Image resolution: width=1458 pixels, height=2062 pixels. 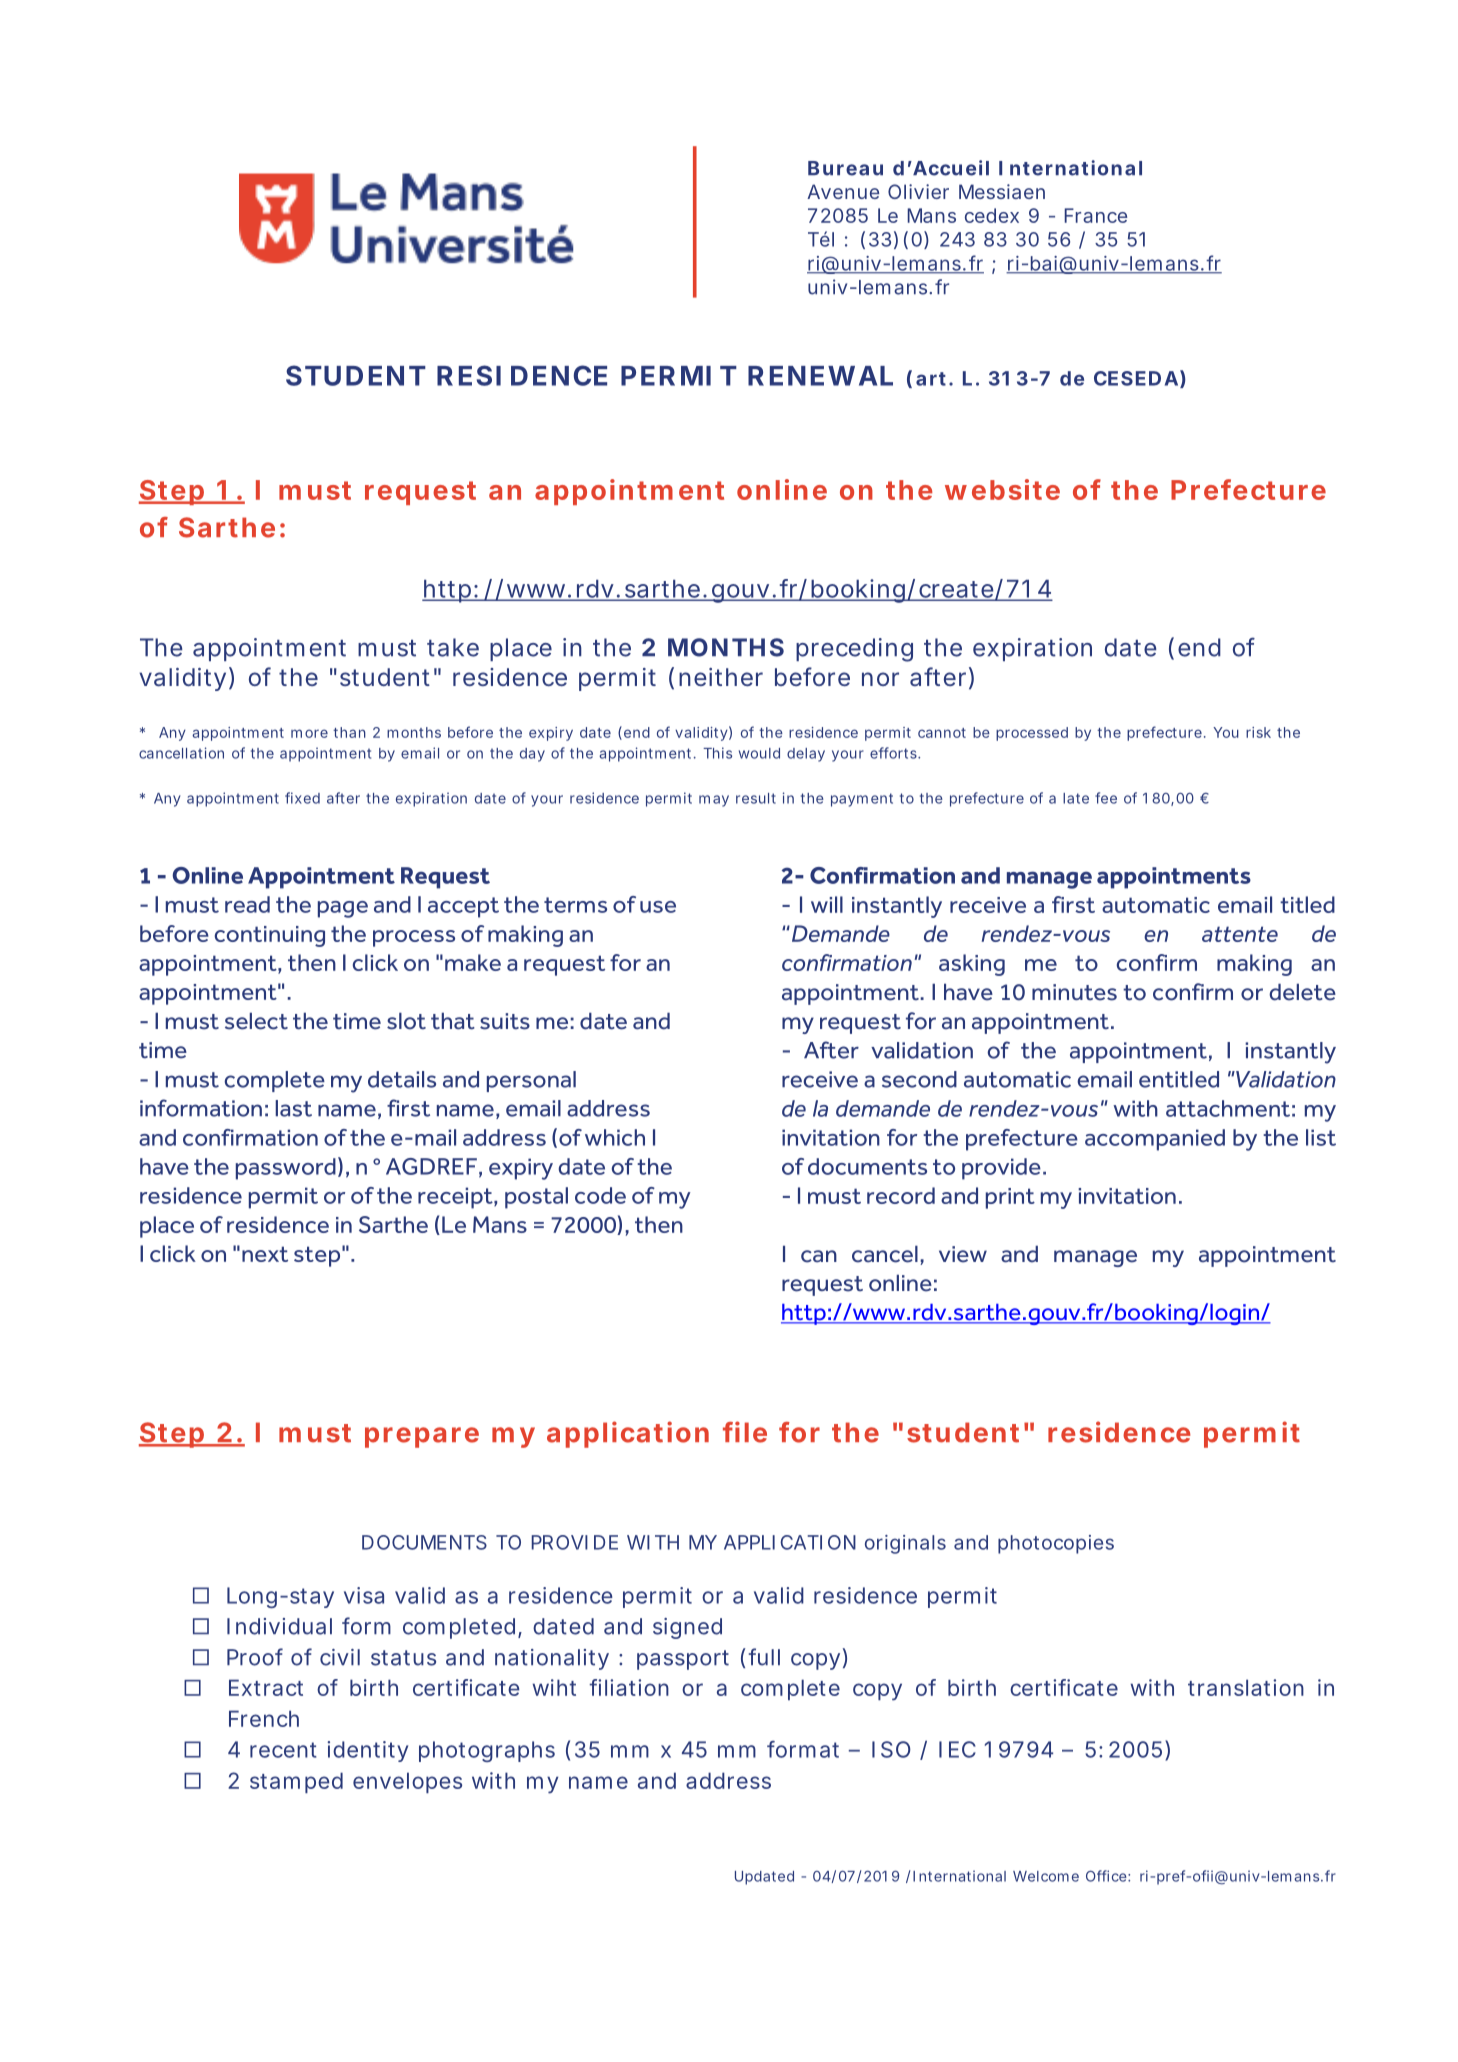 What do you see at coordinates (265, 1254) in the screenshot?
I see `next` at bounding box center [265, 1254].
